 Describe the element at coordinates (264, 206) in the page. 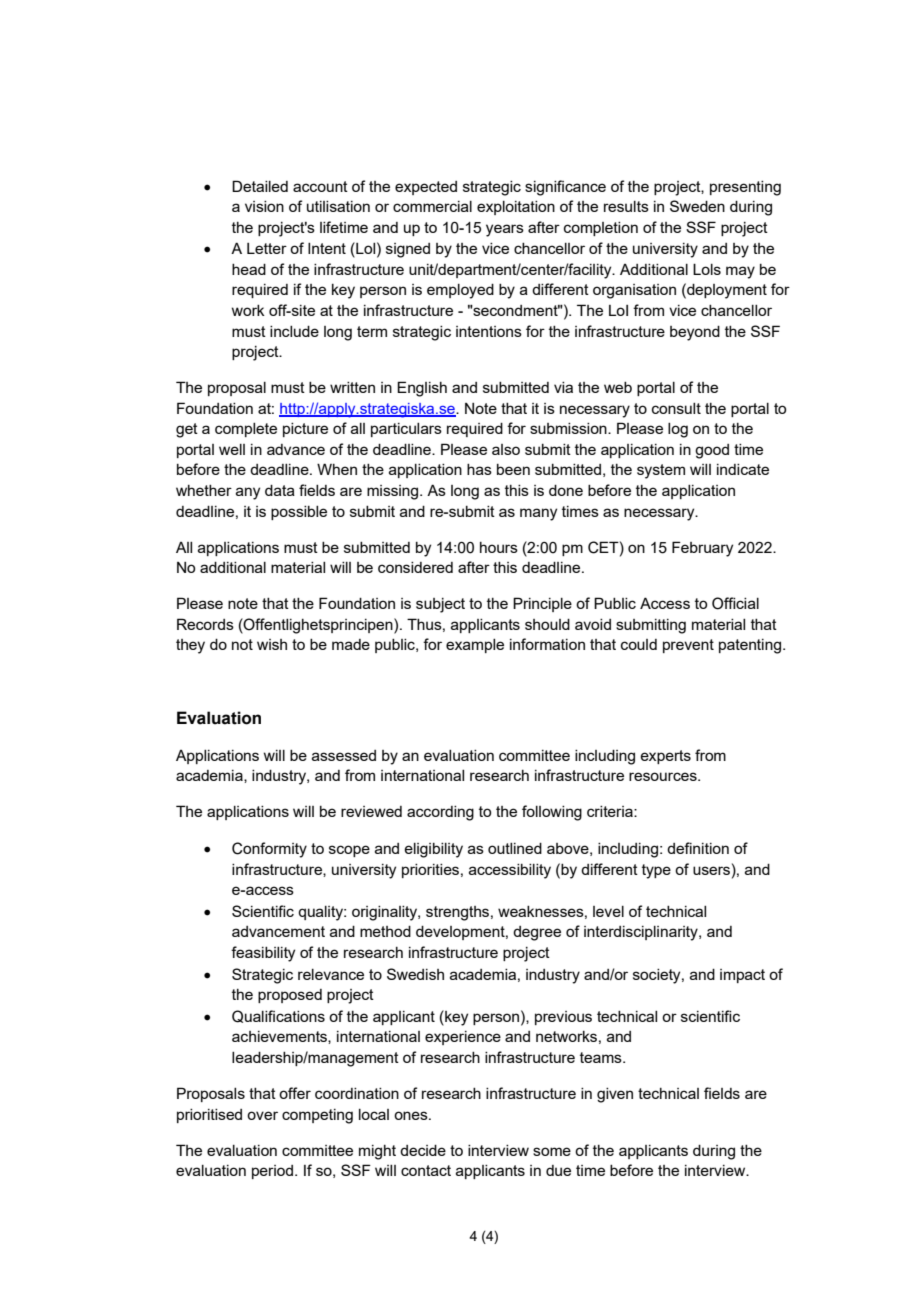

I see `vision` at that location.
